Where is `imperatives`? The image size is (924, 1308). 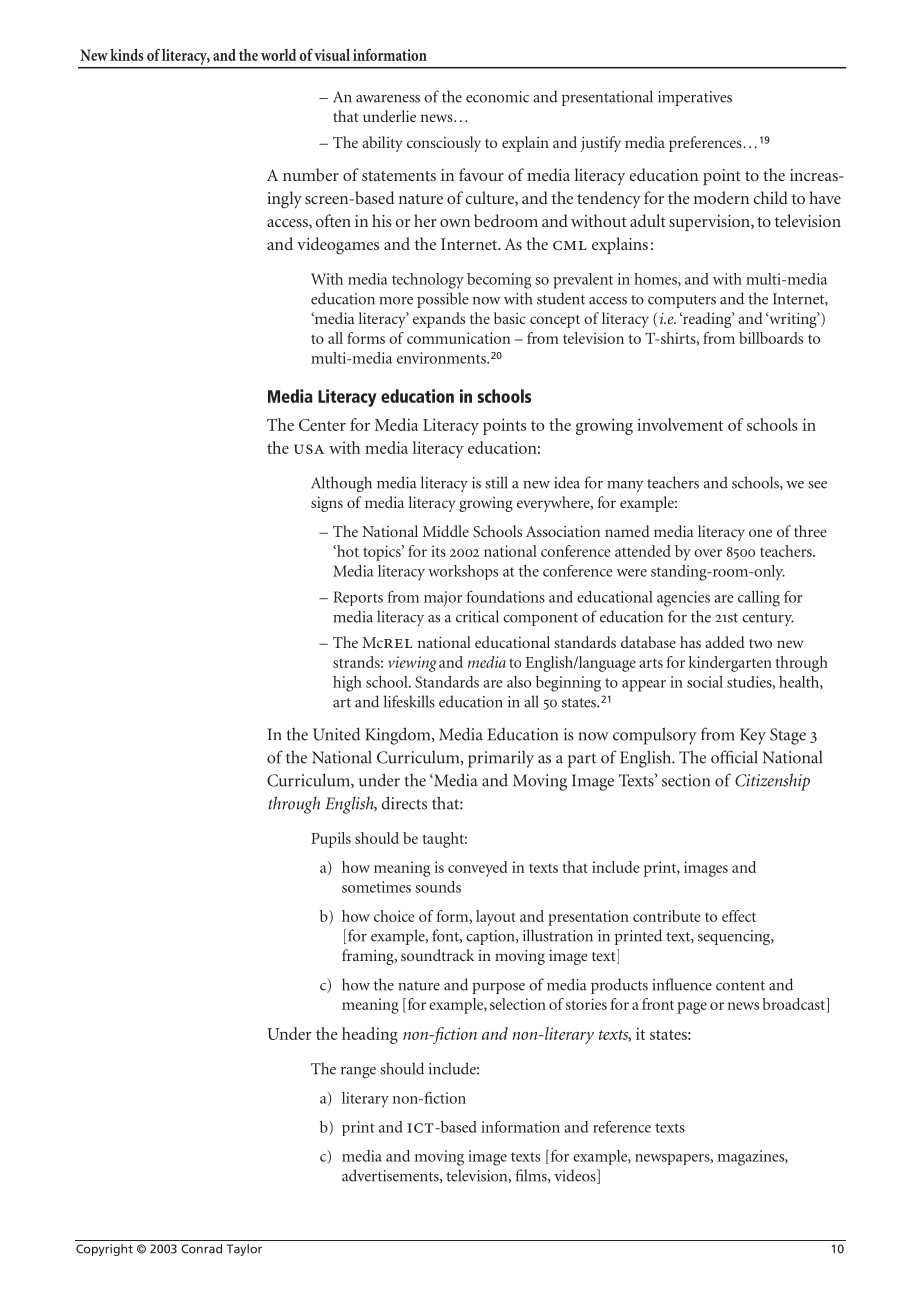
imperatives is located at coordinates (695, 98).
